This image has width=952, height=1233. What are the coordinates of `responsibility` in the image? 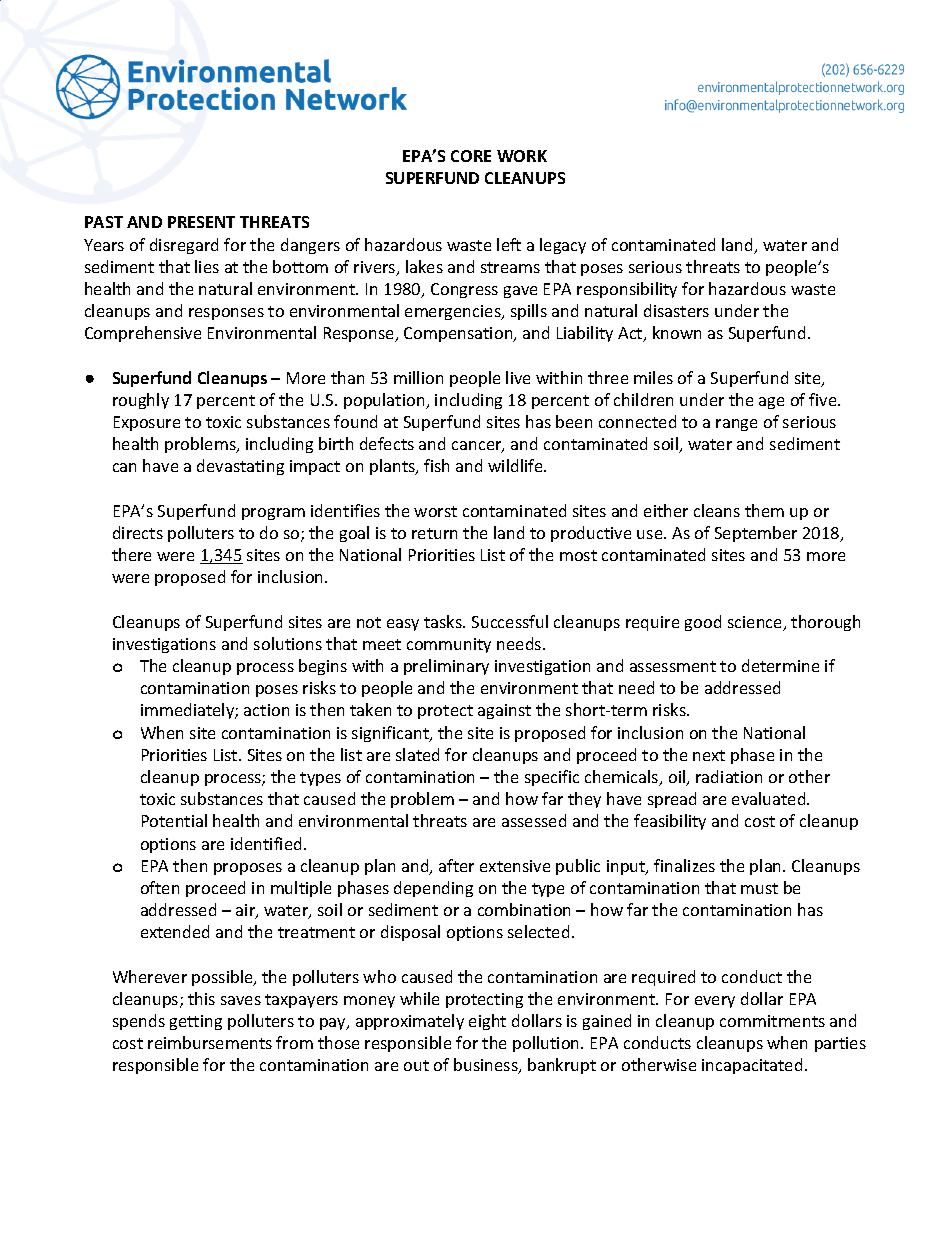 It's located at (627, 290).
